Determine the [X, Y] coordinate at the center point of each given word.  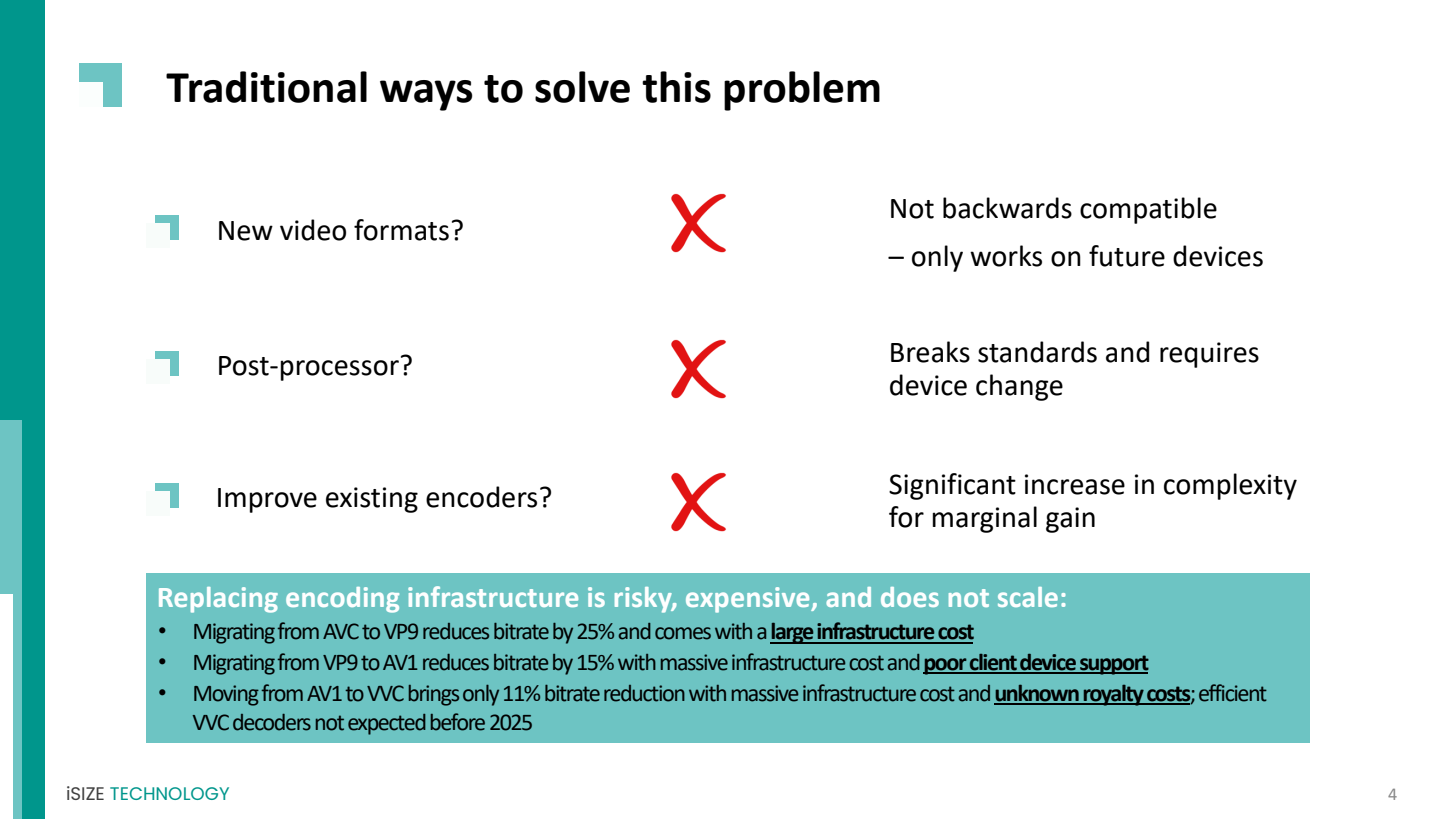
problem [802, 91]
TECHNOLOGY [169, 793]
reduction [644, 693]
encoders [481, 497]
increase [1075, 484]
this [676, 87]
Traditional [266, 87]
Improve [267, 500]
